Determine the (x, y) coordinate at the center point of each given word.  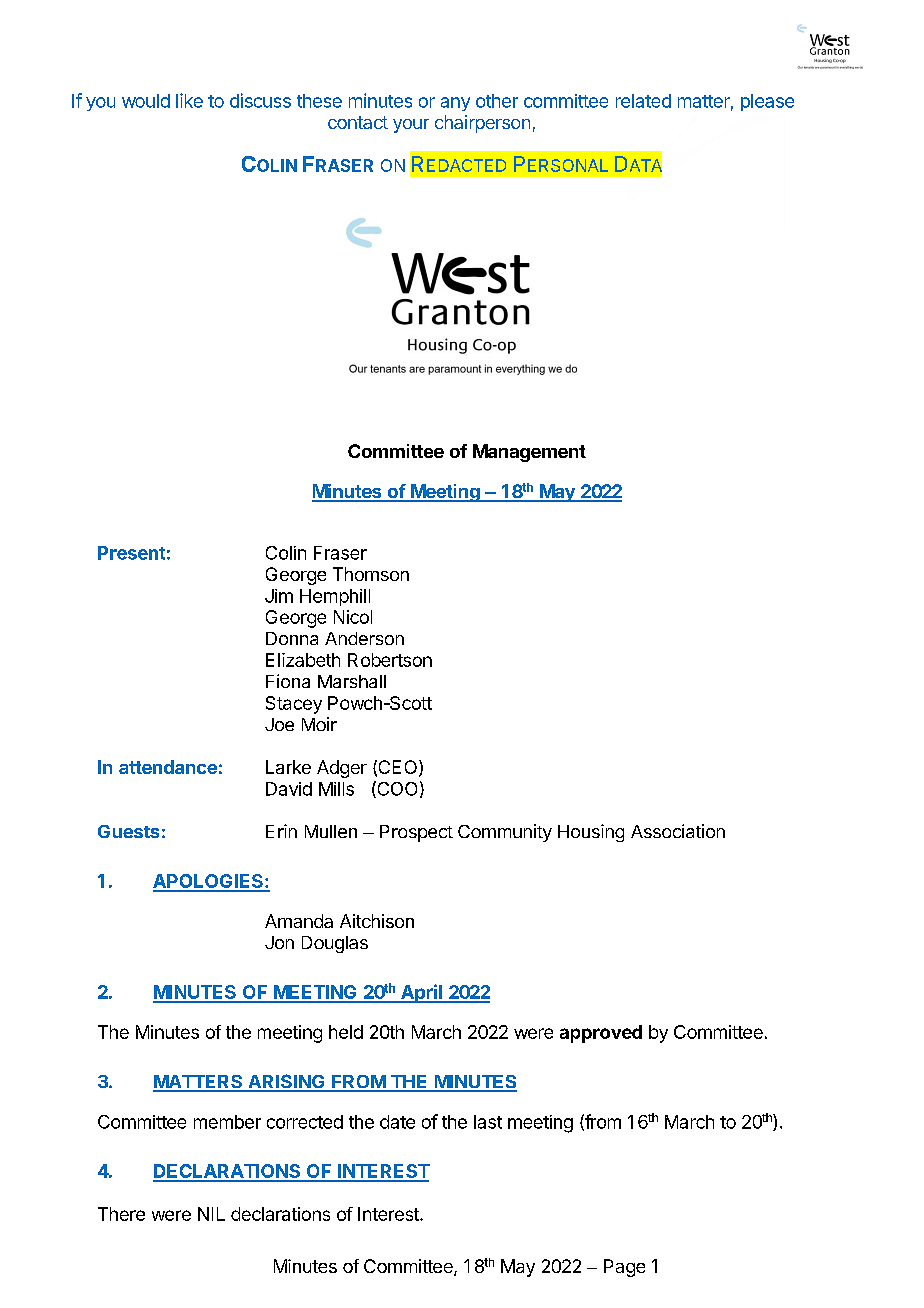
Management (529, 453)
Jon (279, 942)
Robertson (390, 660)
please (767, 102)
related (643, 101)
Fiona (288, 681)
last (488, 1122)
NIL (211, 1214)
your (411, 126)
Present (131, 553)
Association (678, 831)
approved (601, 1034)
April (421, 993)
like (189, 100)
